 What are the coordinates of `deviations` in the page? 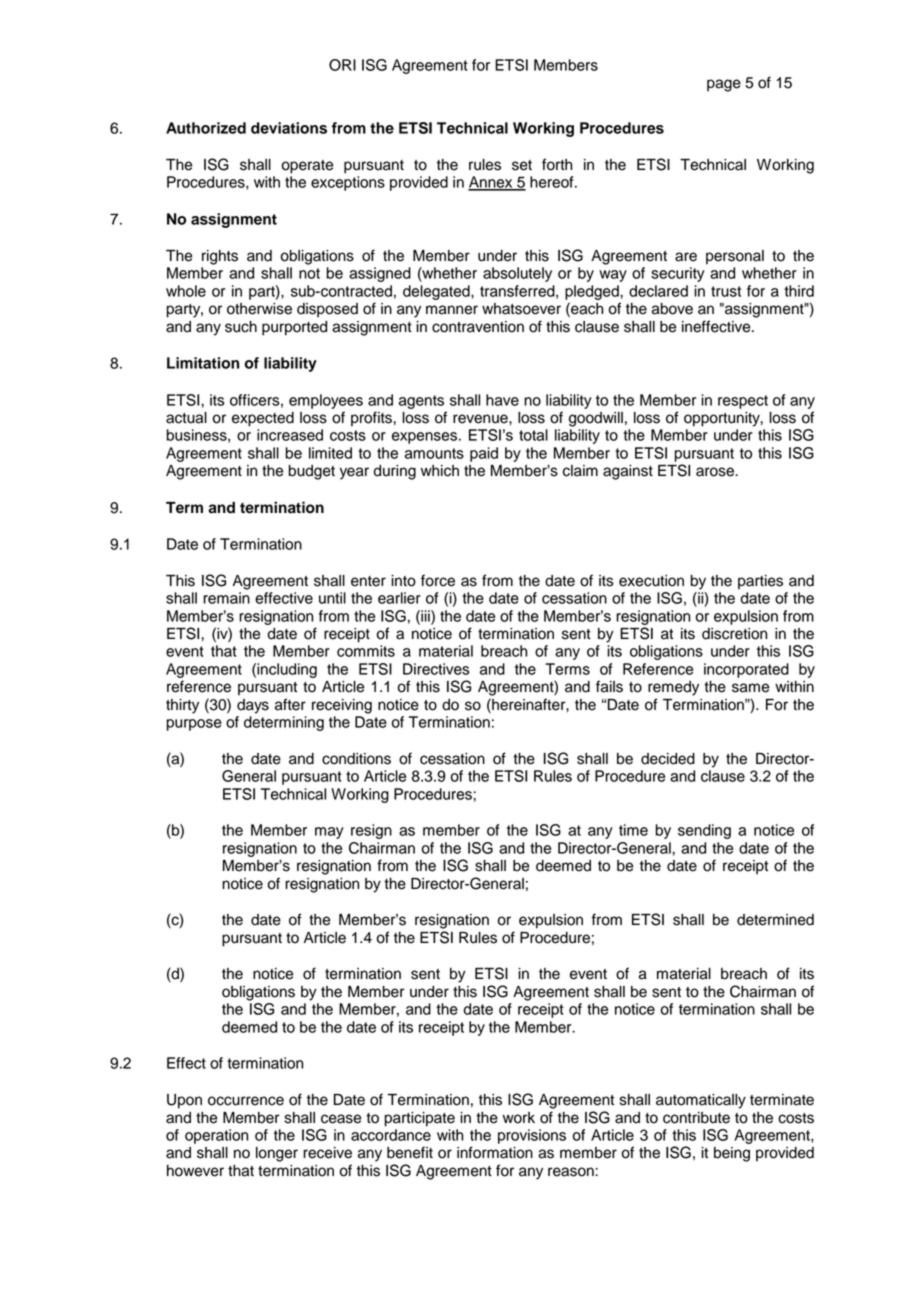 It's located at (289, 128).
